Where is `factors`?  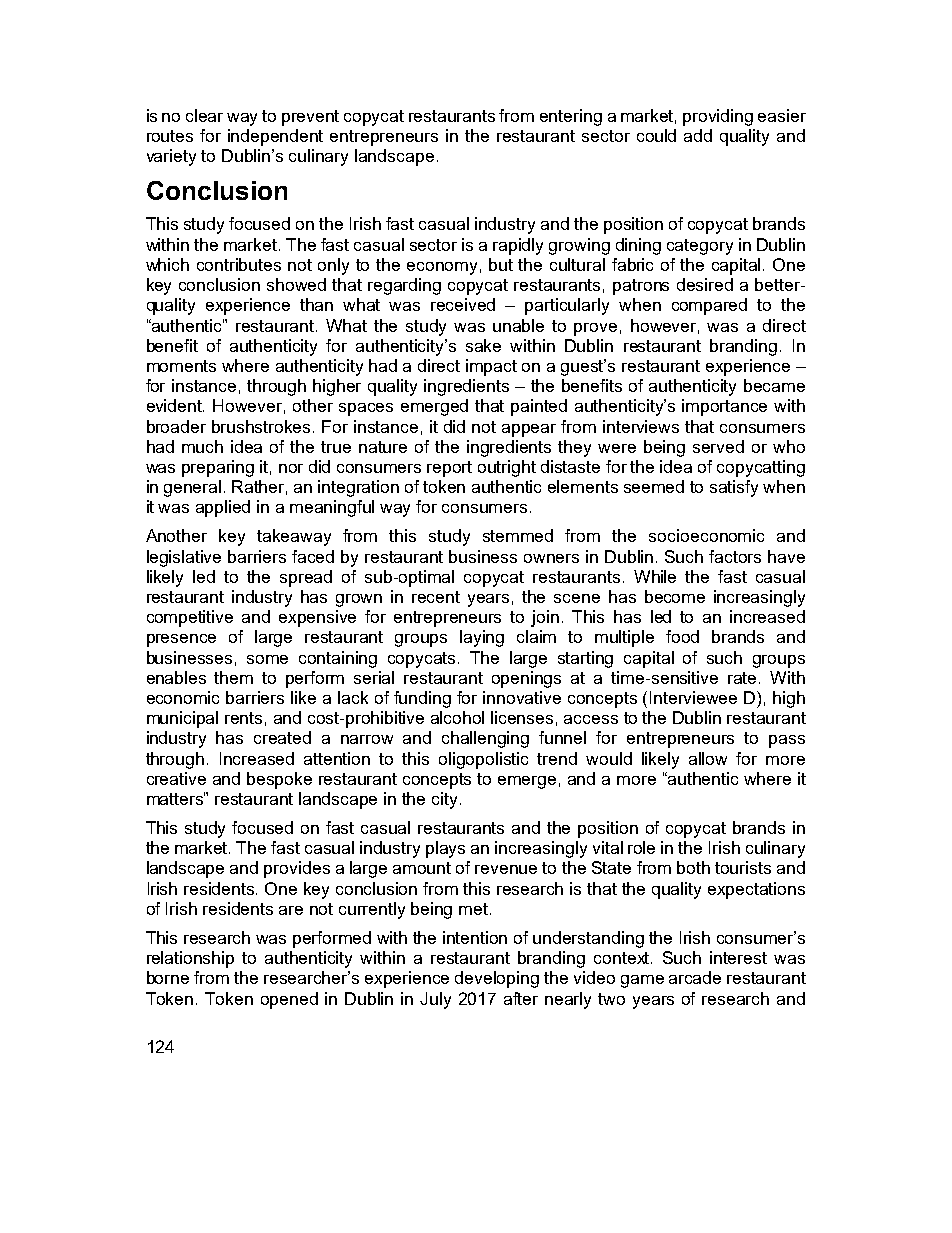
factors is located at coordinates (735, 556).
